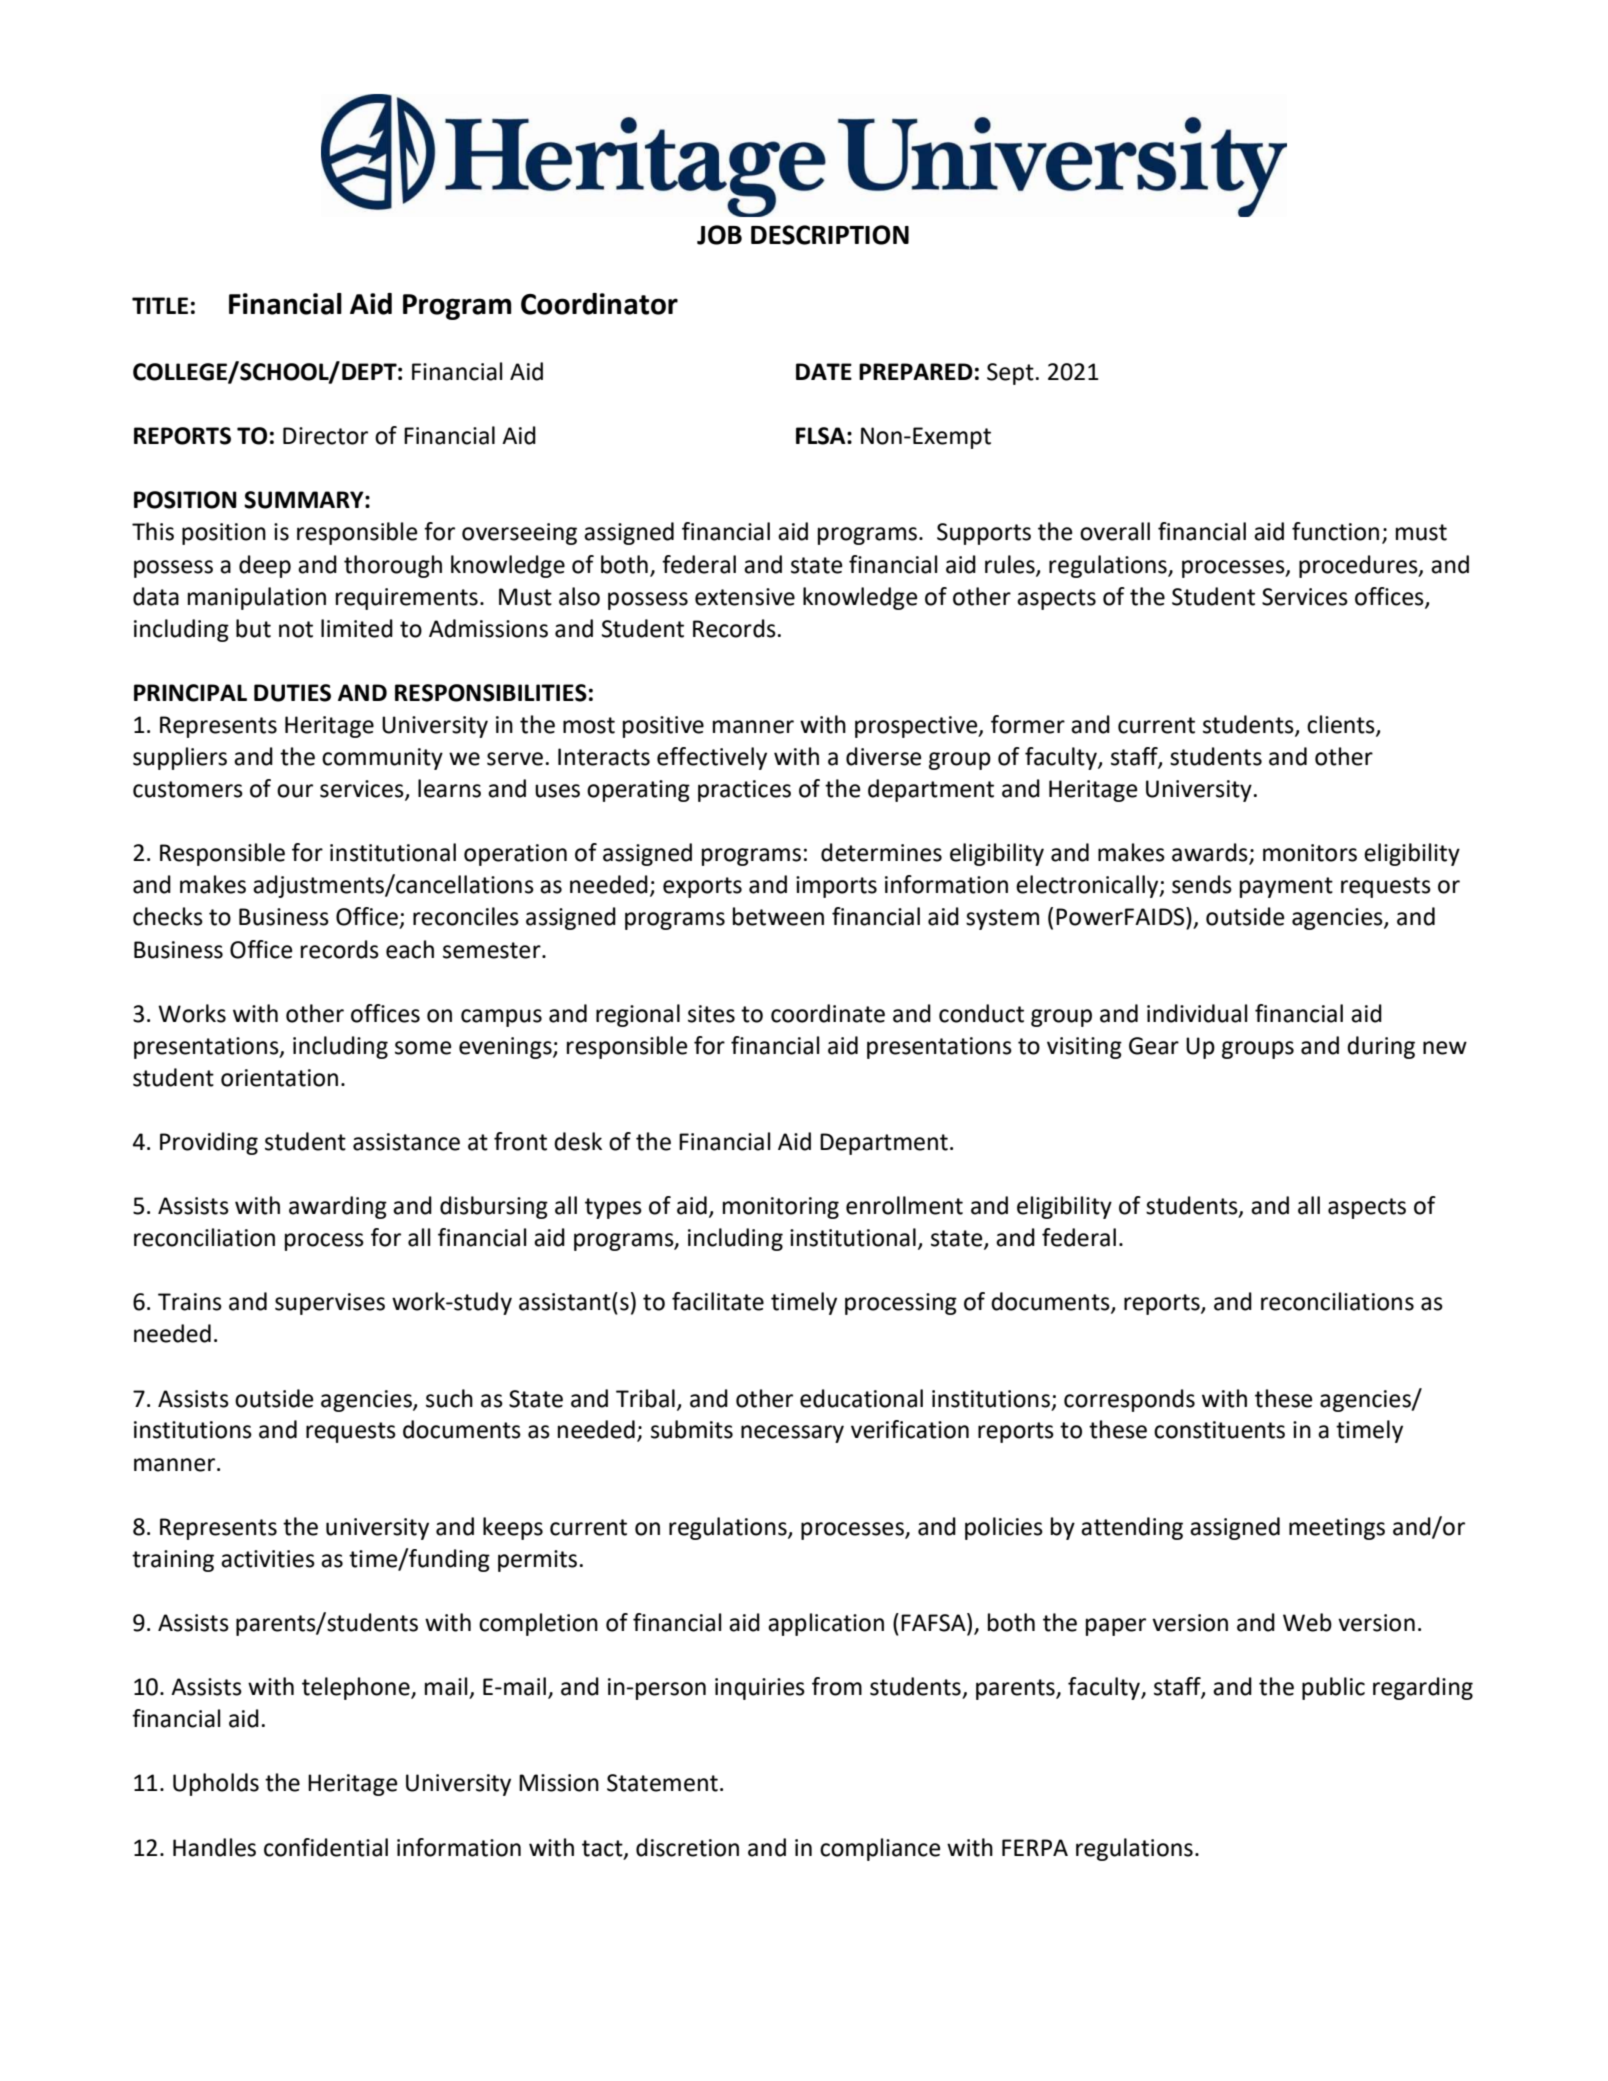 The width and height of the document is (1608, 2081). Describe the element at coordinates (1333, 1688) in the document. I see `public` at that location.
